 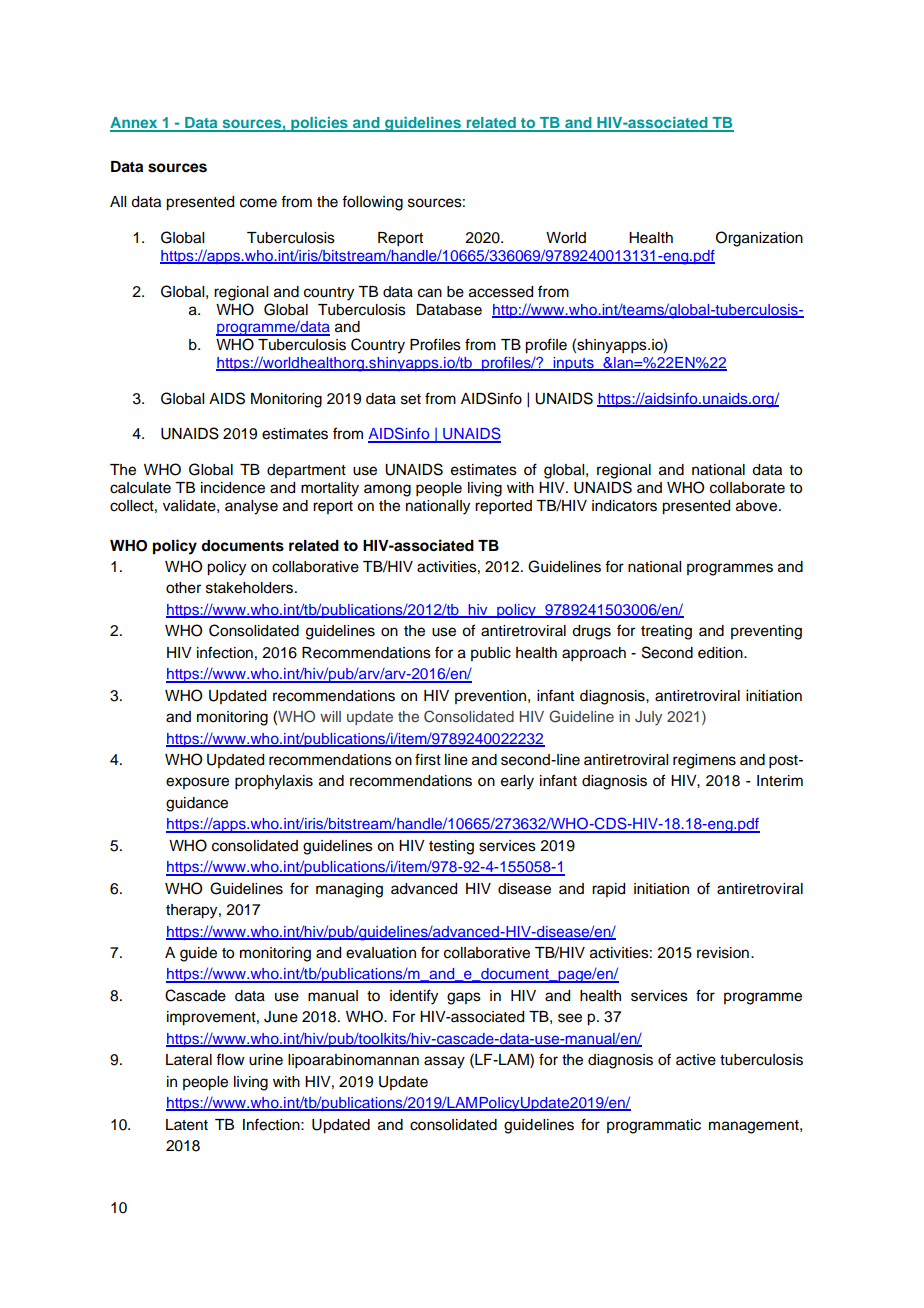 I want to click on above, so click(x=758, y=506).
